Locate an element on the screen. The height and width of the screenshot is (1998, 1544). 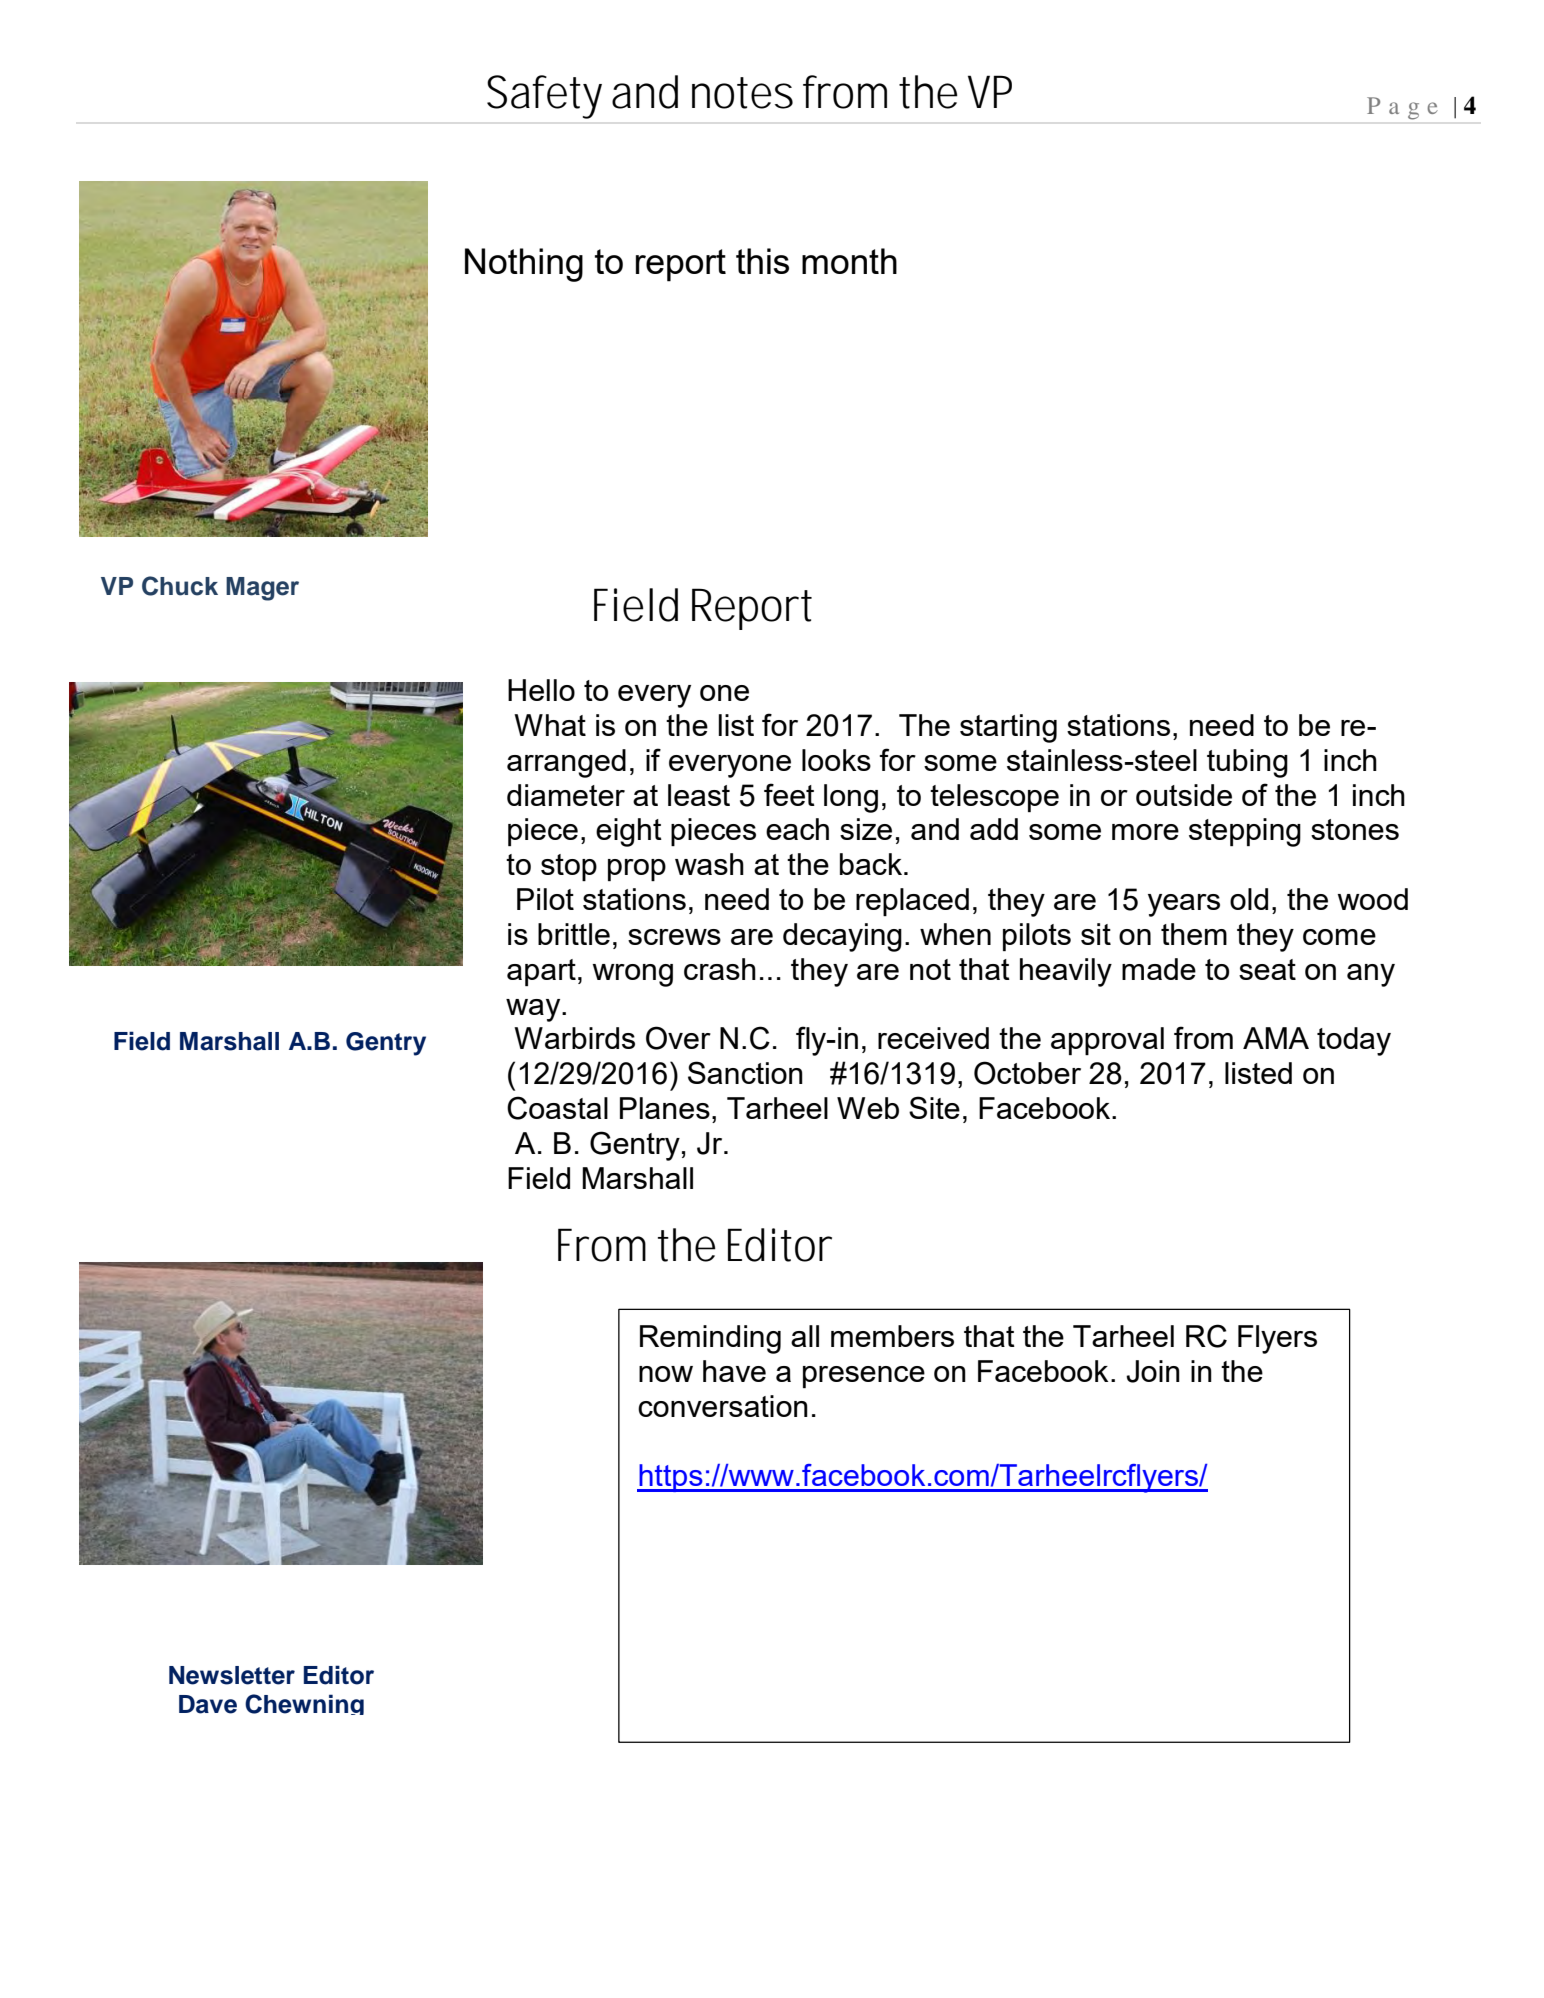
presence is located at coordinates (864, 1377).
